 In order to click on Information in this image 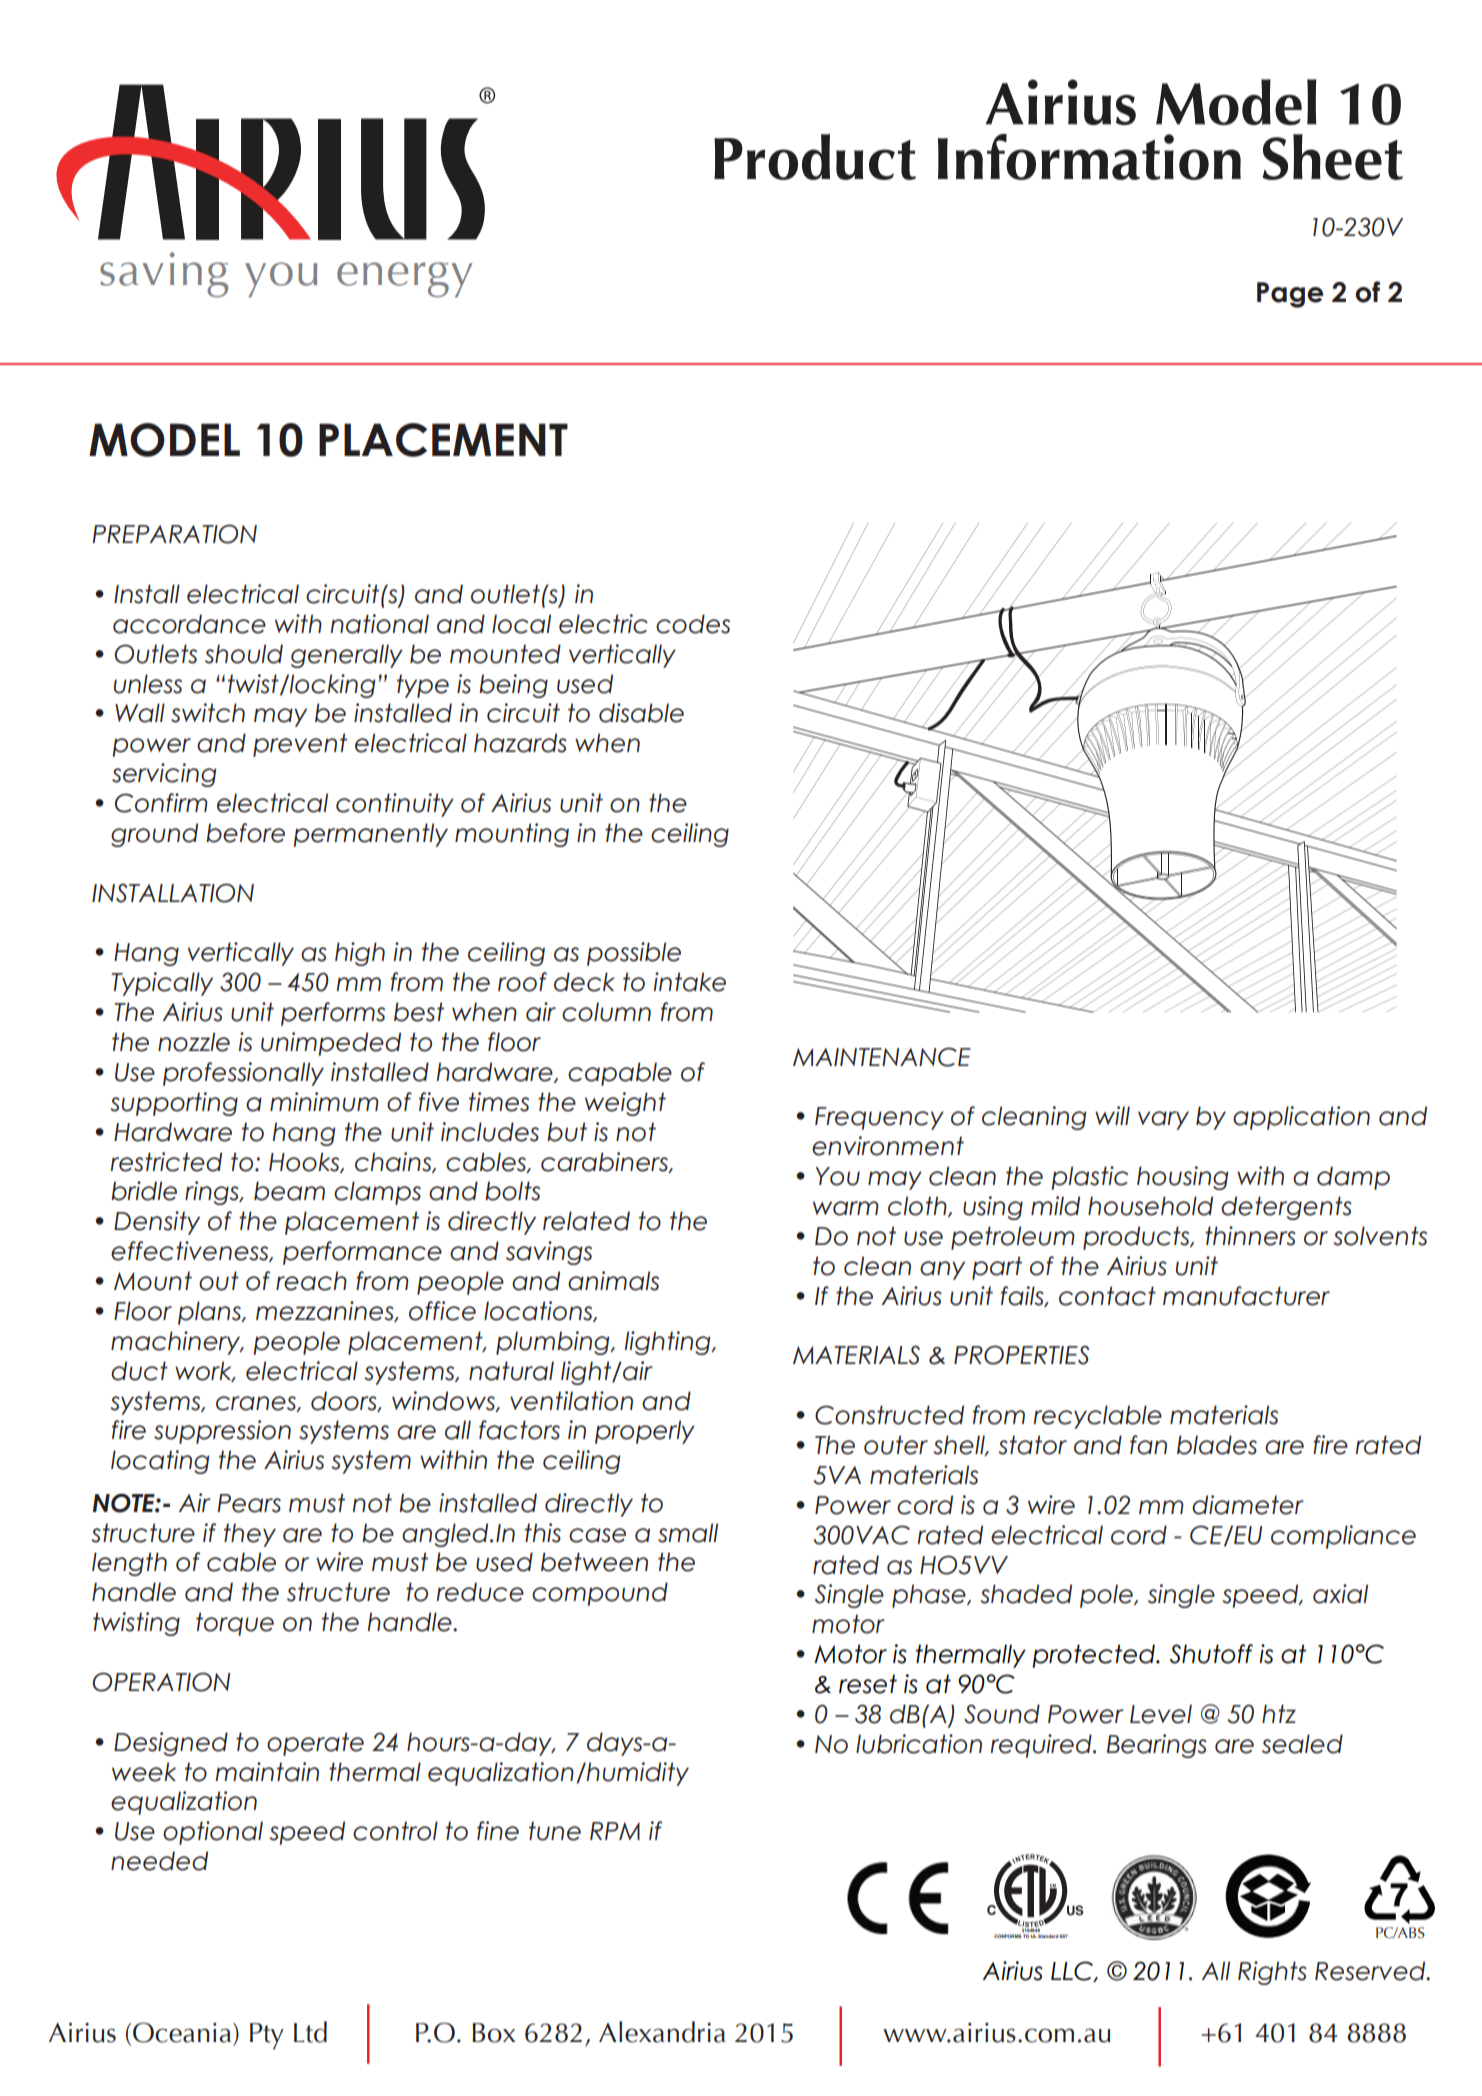, I will do `click(1089, 157)`.
